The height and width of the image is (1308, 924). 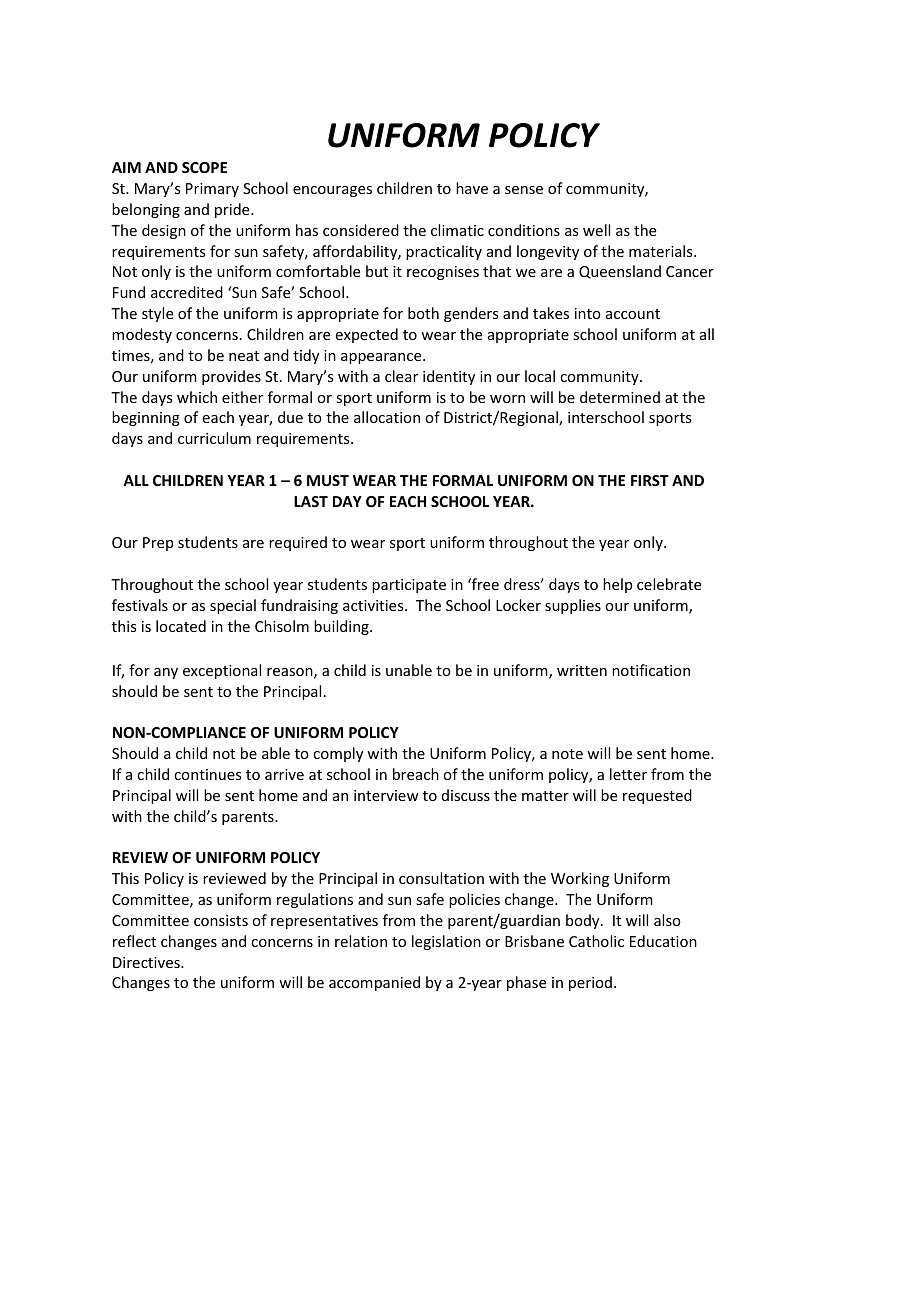 What do you see at coordinates (596, 941) in the image?
I see `Catholic` at bounding box center [596, 941].
